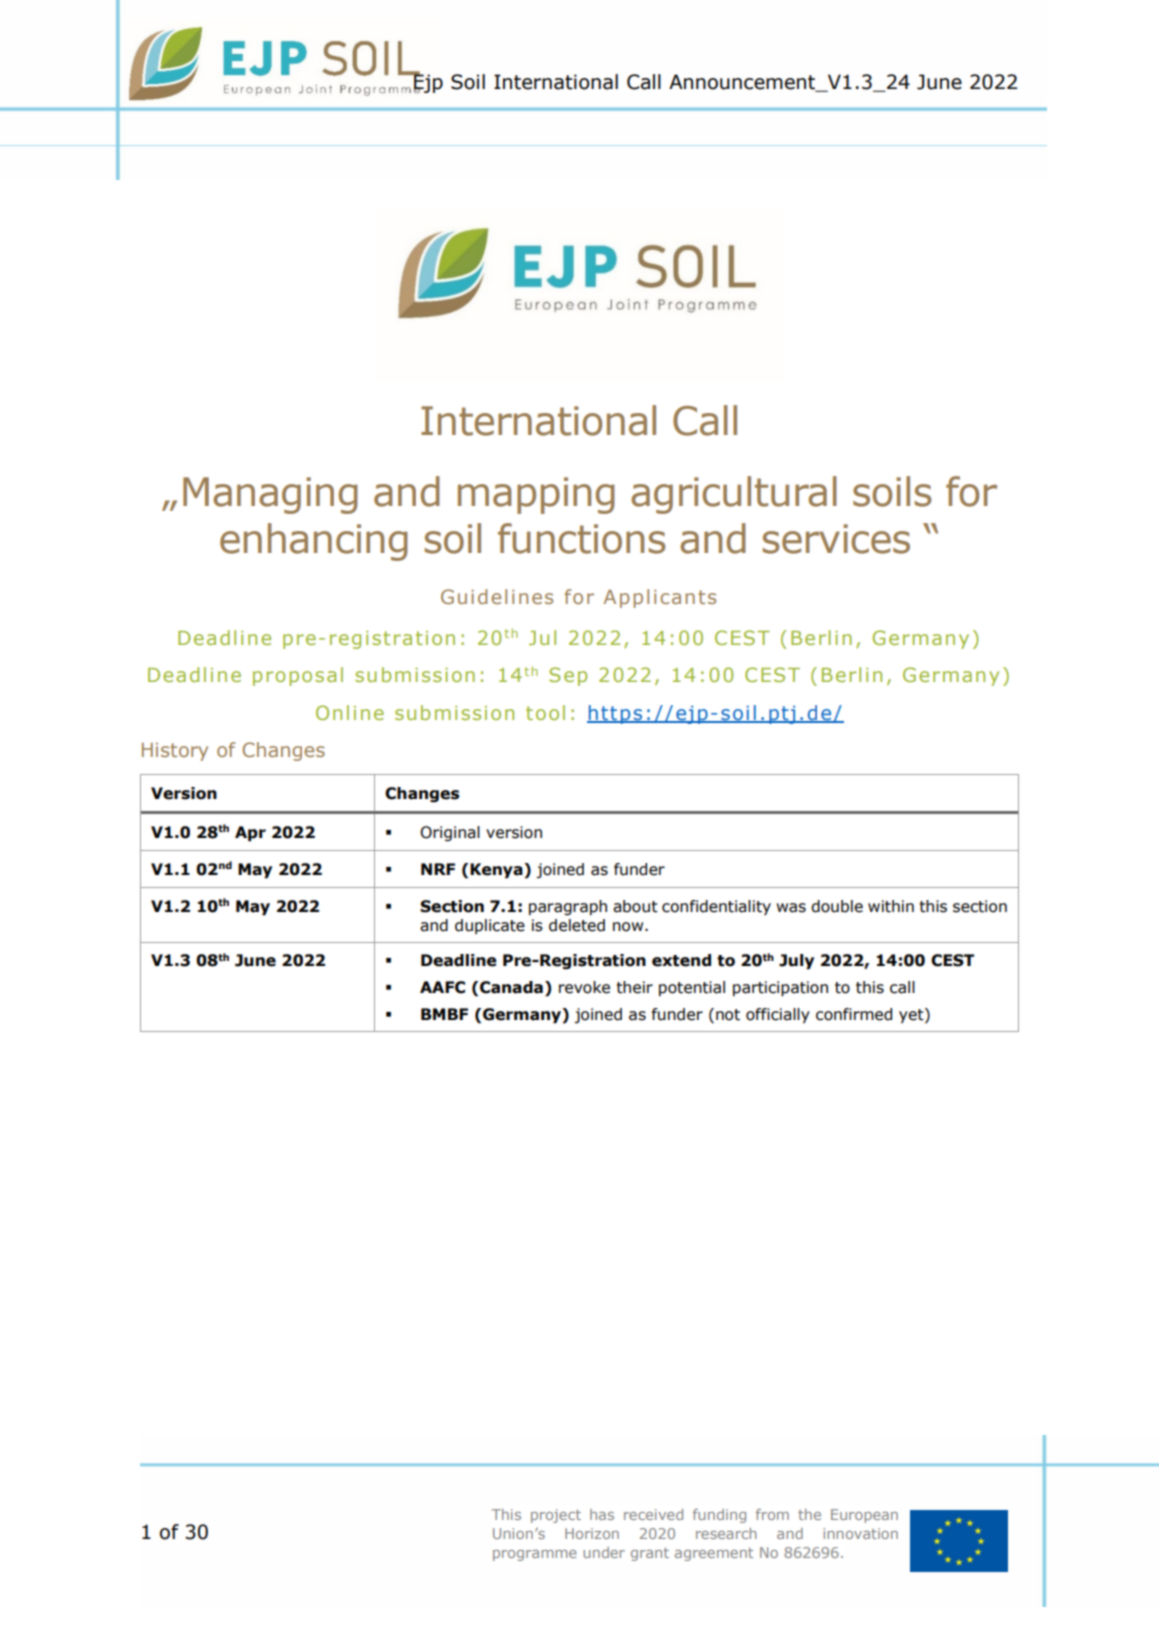  What do you see at coordinates (836, 539) in the page?
I see `services` at bounding box center [836, 539].
